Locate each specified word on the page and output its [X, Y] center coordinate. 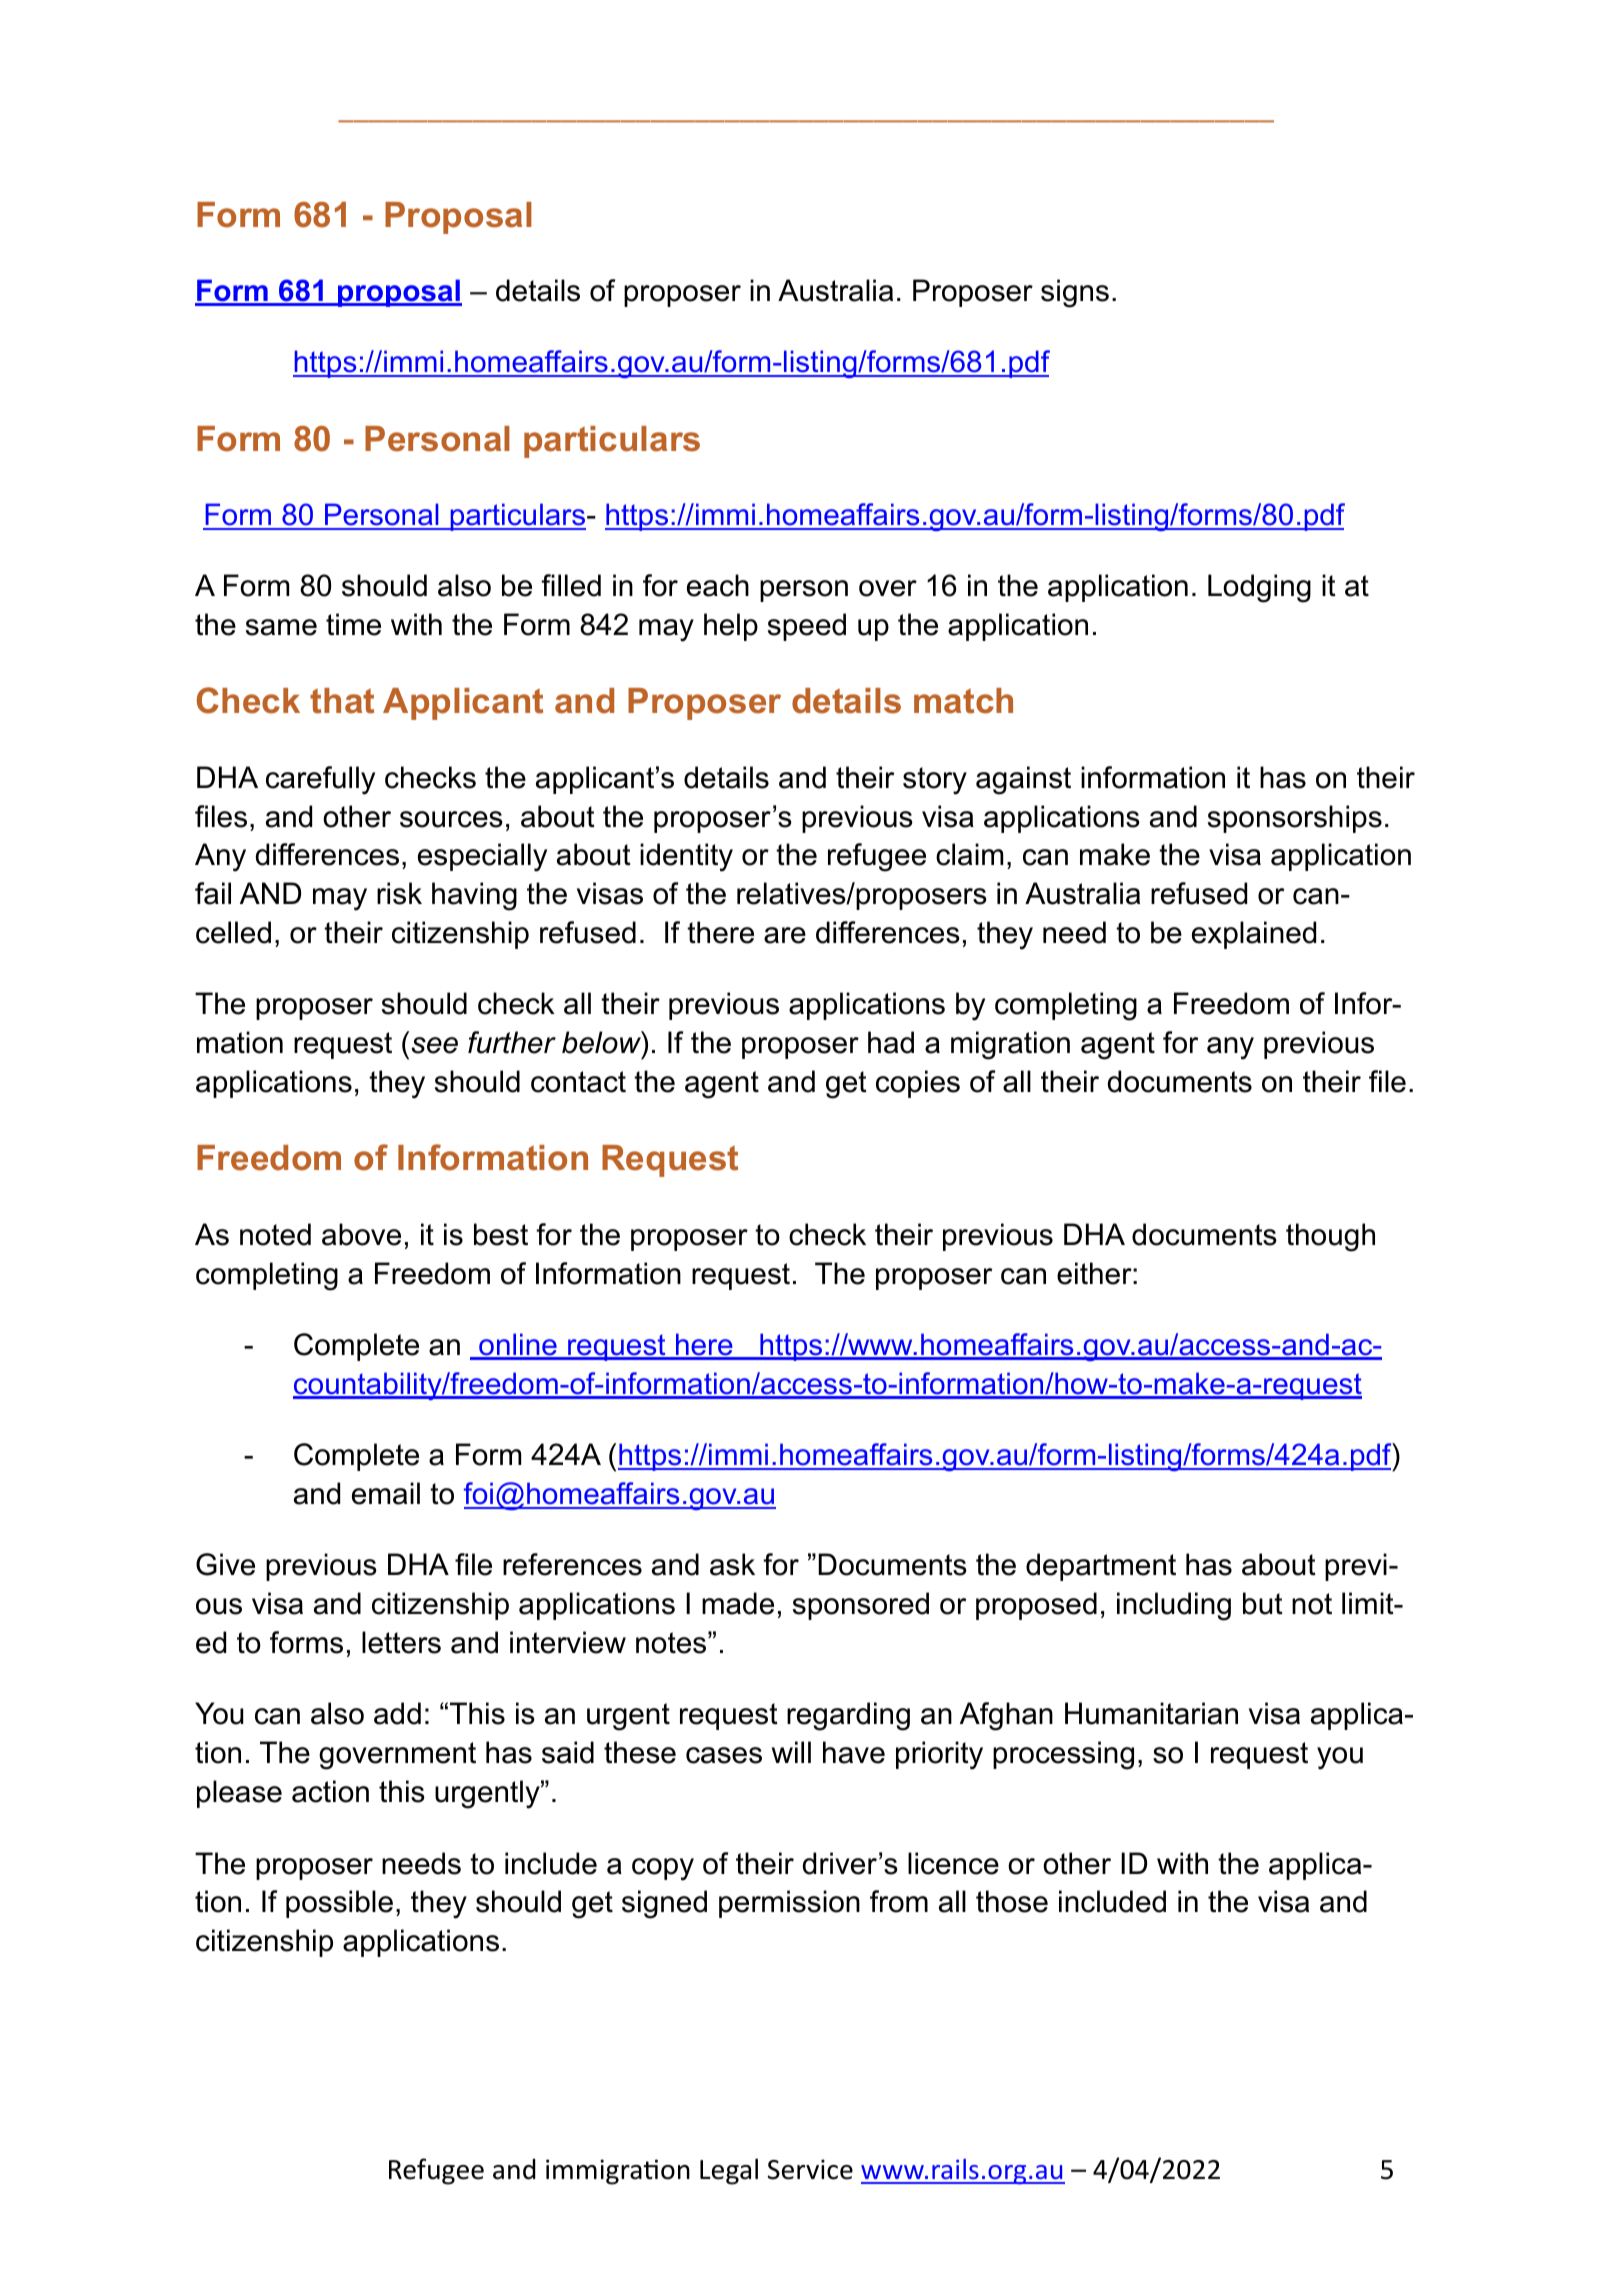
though [1330, 1237]
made [738, 1603]
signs [1075, 293]
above [361, 1234]
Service [810, 2169]
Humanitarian [1151, 1713]
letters [401, 1642]
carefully [320, 780]
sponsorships [1295, 819]
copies [918, 1084]
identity [686, 857]
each [718, 585]
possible [339, 1904]
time [353, 624]
